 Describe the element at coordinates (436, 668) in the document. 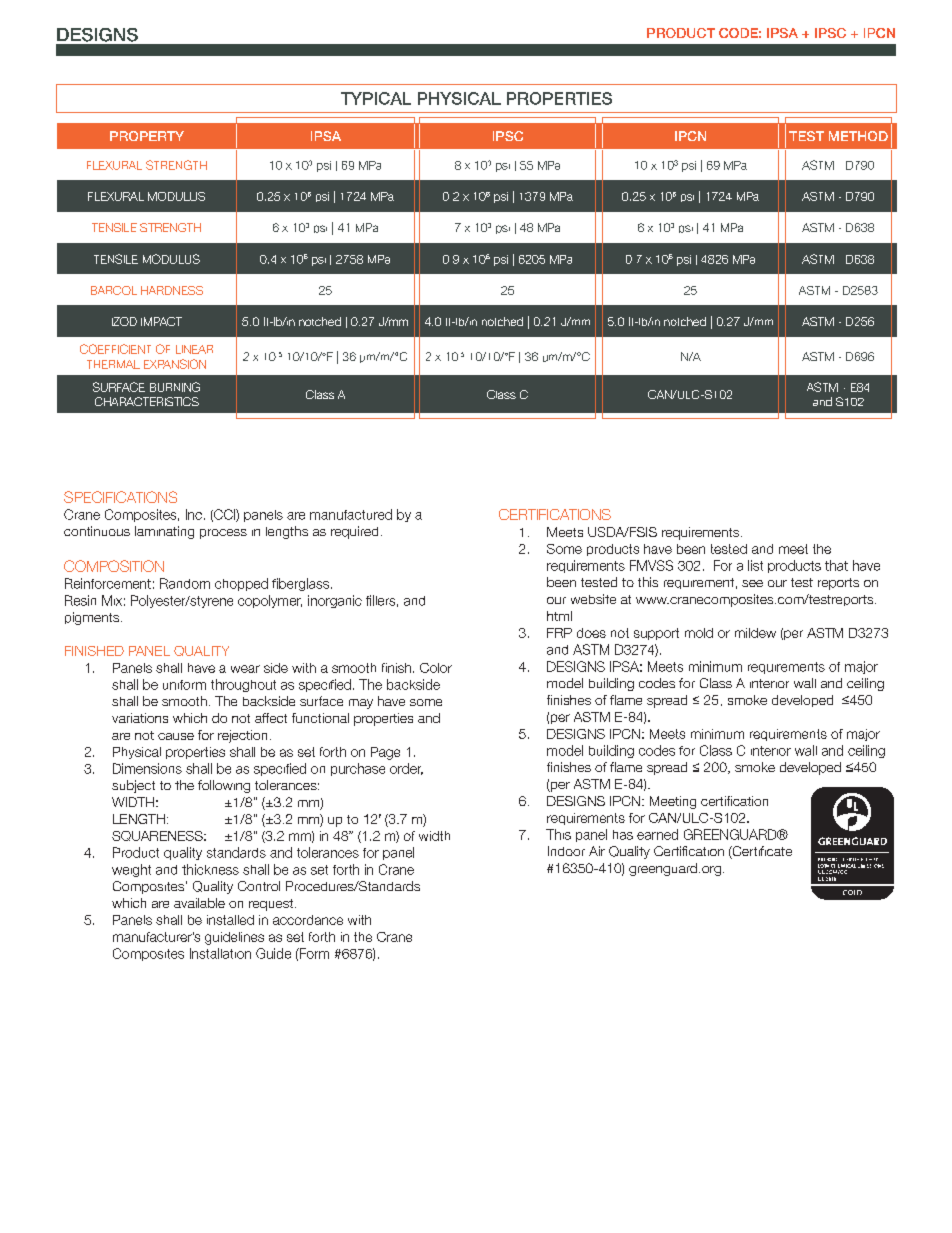

I see `Color` at that location.
